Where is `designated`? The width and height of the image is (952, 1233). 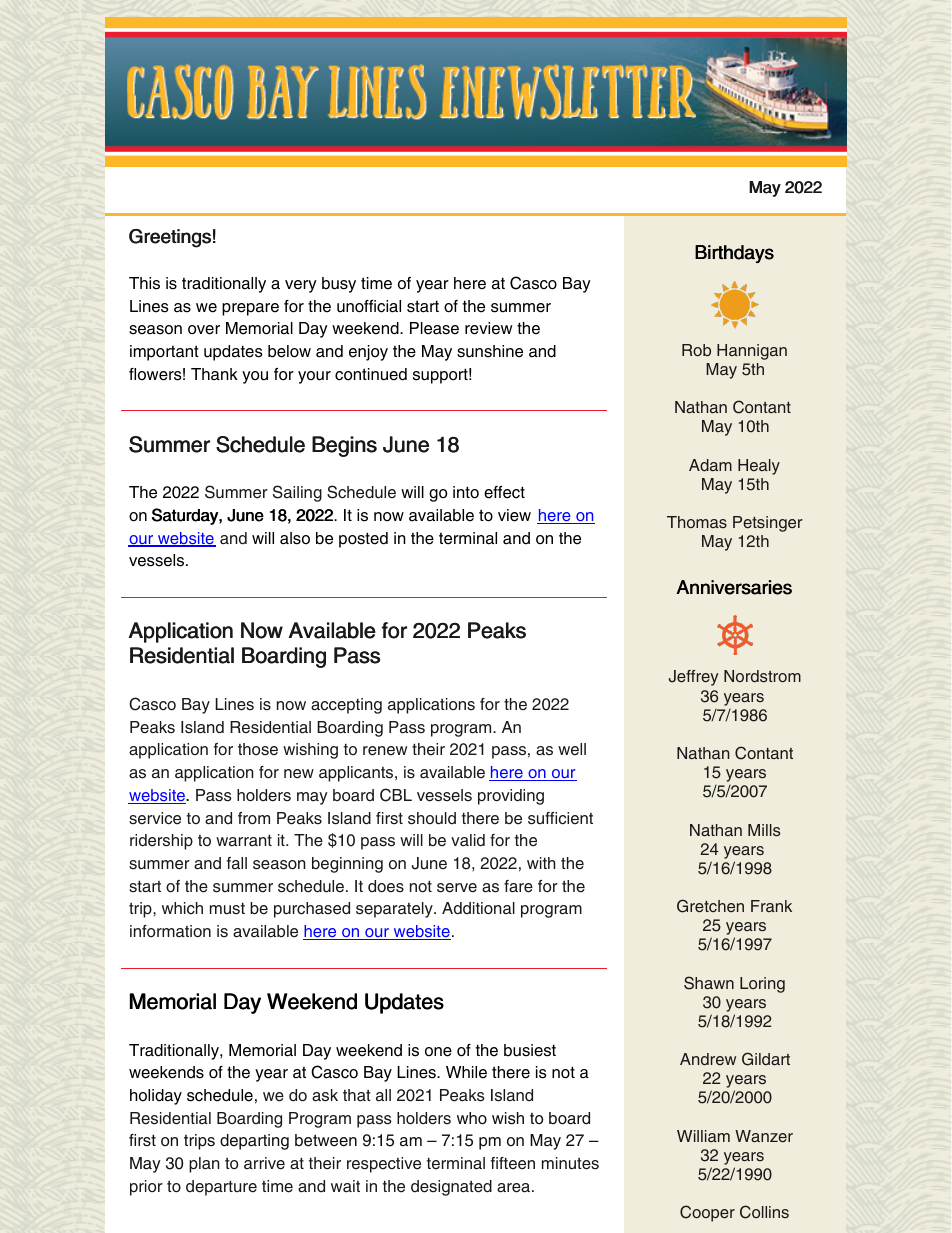
designated is located at coordinates (451, 1188).
